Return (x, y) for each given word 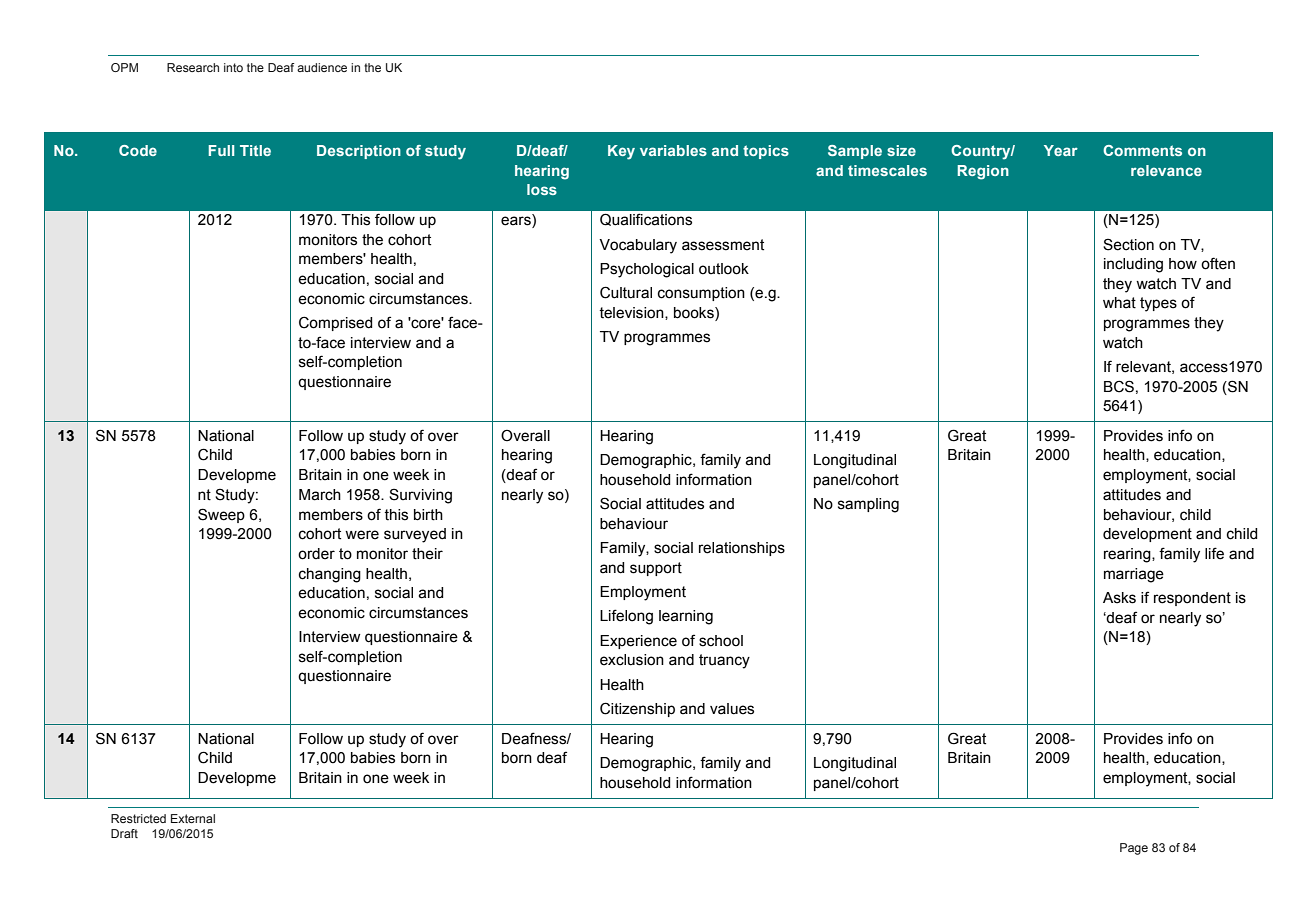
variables (673, 150)
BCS (1119, 386)
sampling (868, 505)
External (193, 818)
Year (1061, 150)
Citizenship (637, 709)
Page (1134, 849)
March (320, 495)
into (233, 67)
